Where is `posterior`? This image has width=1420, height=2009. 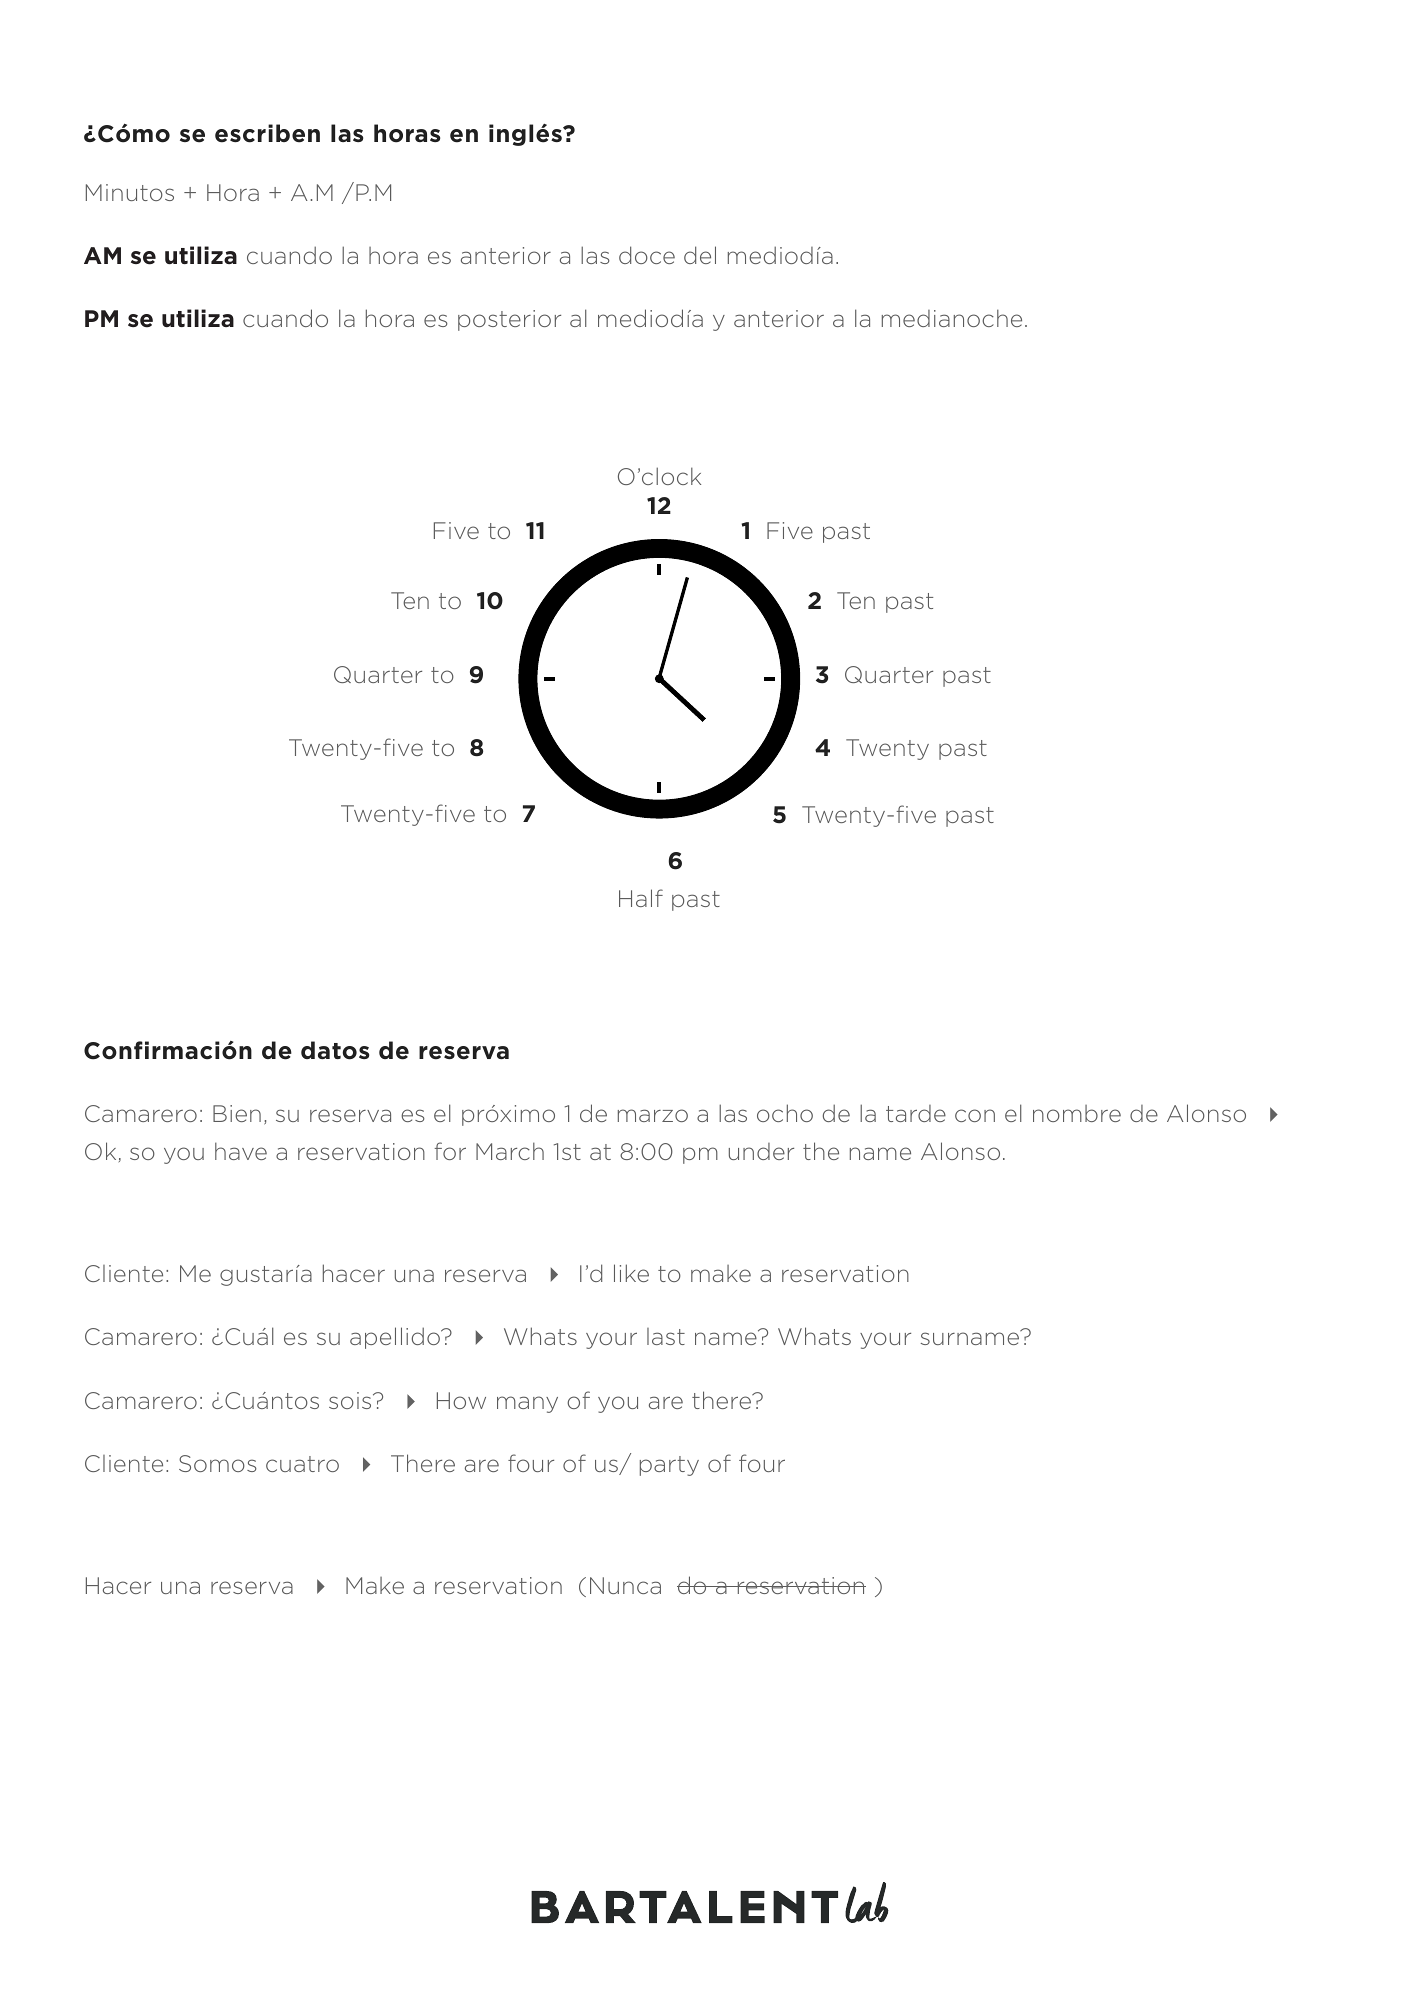
posterior is located at coordinates (509, 320).
